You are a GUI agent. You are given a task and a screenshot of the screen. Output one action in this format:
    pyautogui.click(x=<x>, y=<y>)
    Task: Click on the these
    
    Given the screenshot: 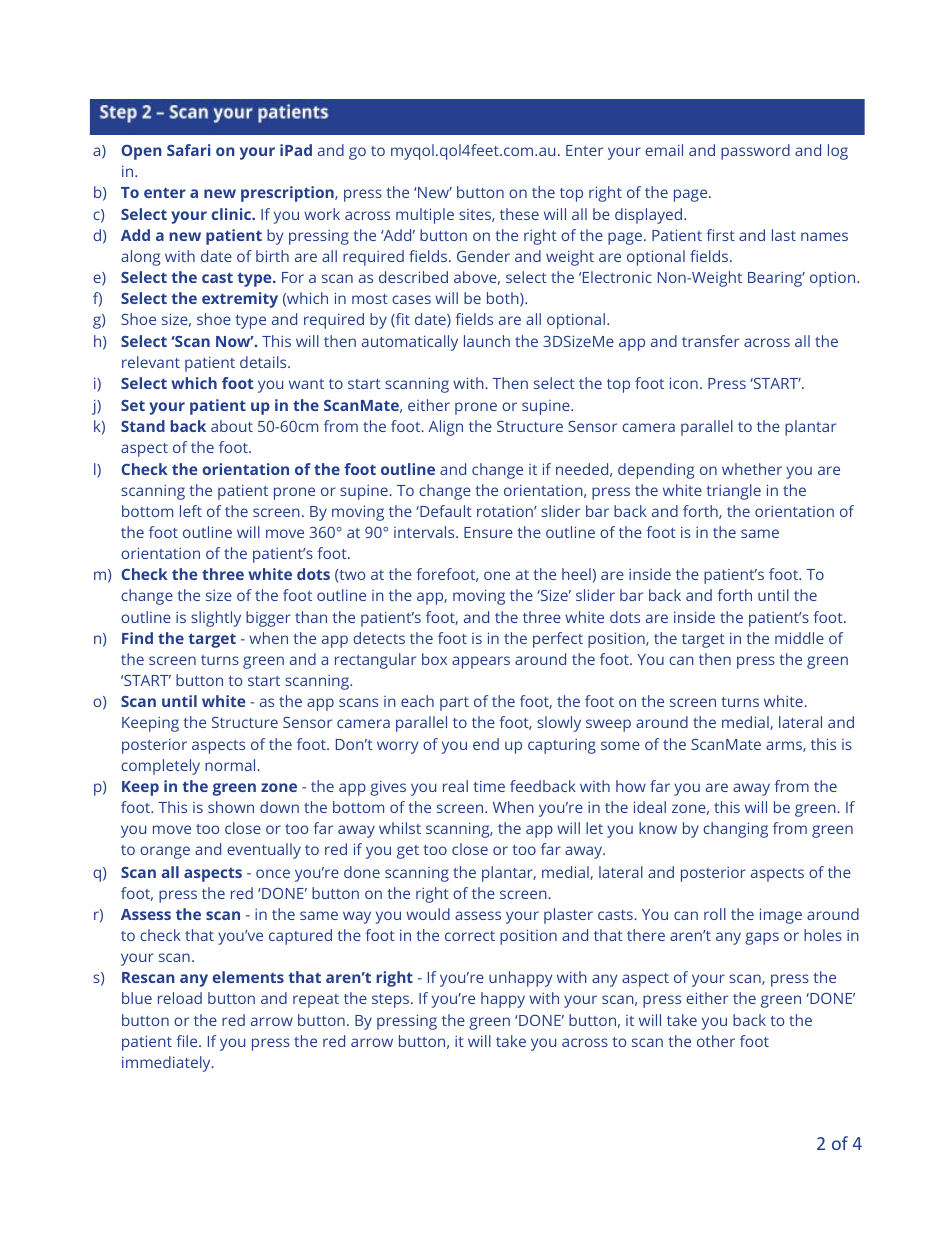 What is the action you would take?
    pyautogui.click(x=519, y=214)
